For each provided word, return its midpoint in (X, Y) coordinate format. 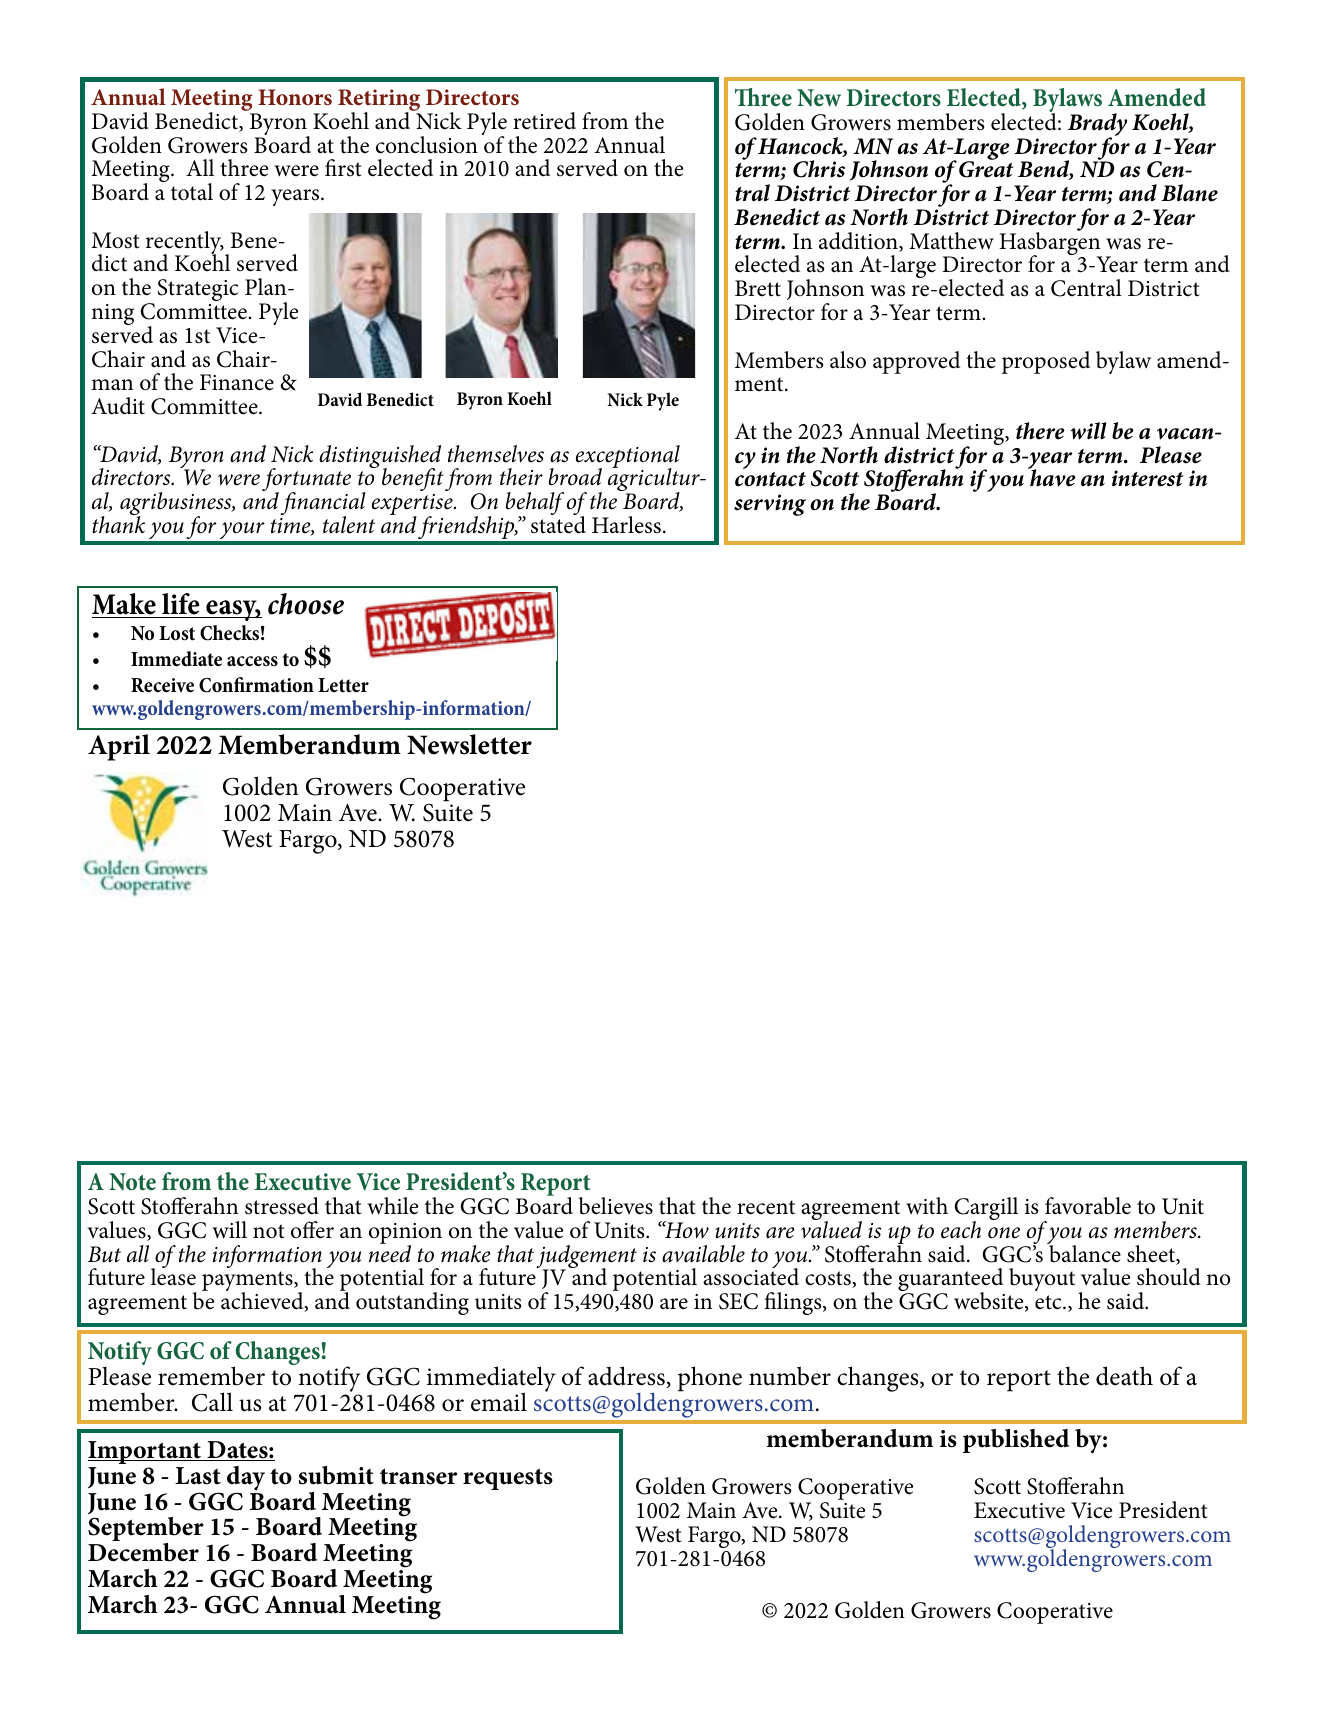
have (1051, 477)
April (119, 747)
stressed (282, 1206)
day (246, 1479)
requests (508, 1479)
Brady (1097, 126)
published (1016, 1441)
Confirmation (256, 685)
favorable (1088, 1206)
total (192, 192)
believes (616, 1206)
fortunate (306, 481)
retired (544, 121)
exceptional (628, 458)
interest (1148, 478)
